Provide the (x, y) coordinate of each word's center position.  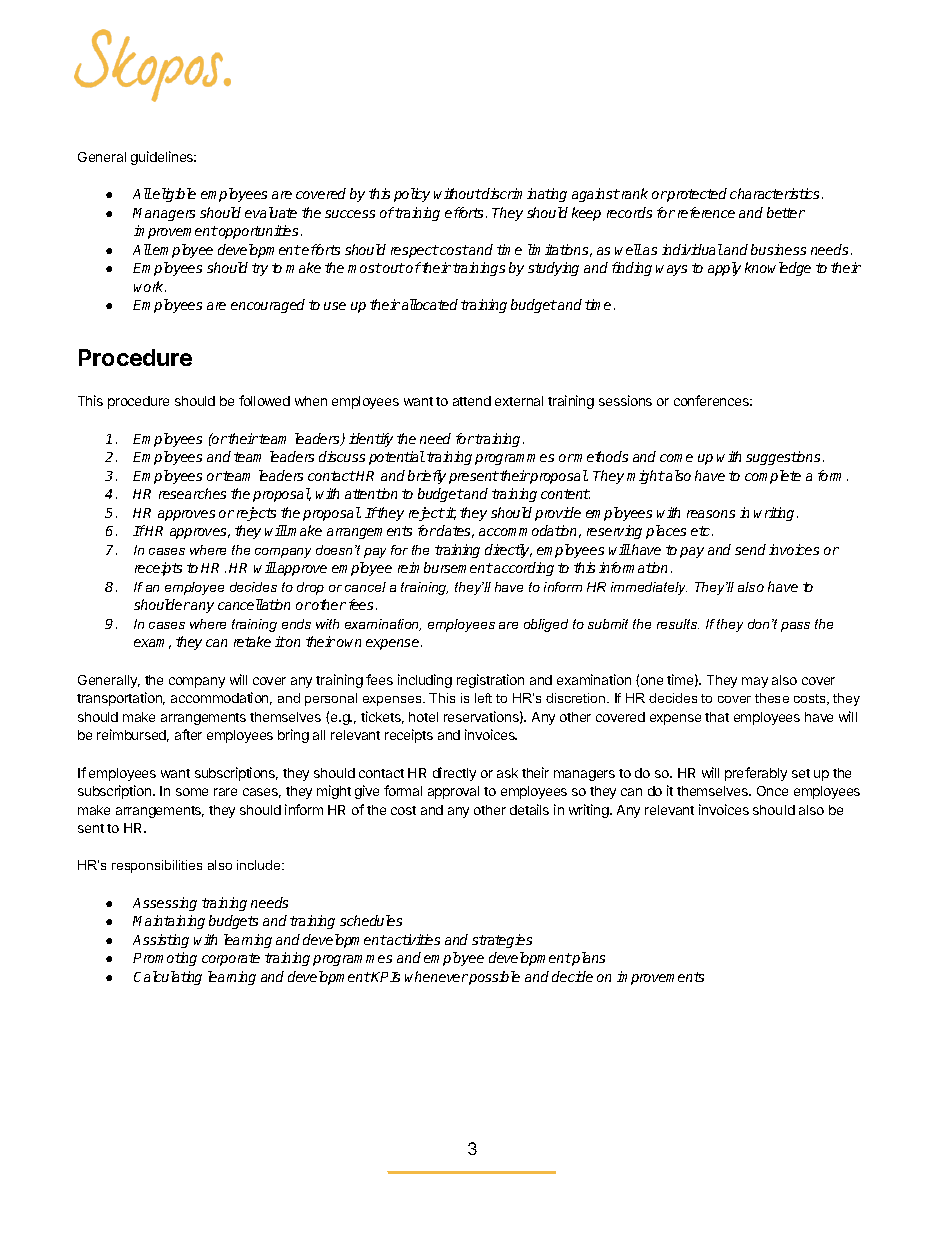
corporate (231, 959)
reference (706, 212)
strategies (502, 941)
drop (310, 588)
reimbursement (445, 567)
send (750, 549)
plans (588, 959)
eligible (174, 195)
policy (412, 195)
